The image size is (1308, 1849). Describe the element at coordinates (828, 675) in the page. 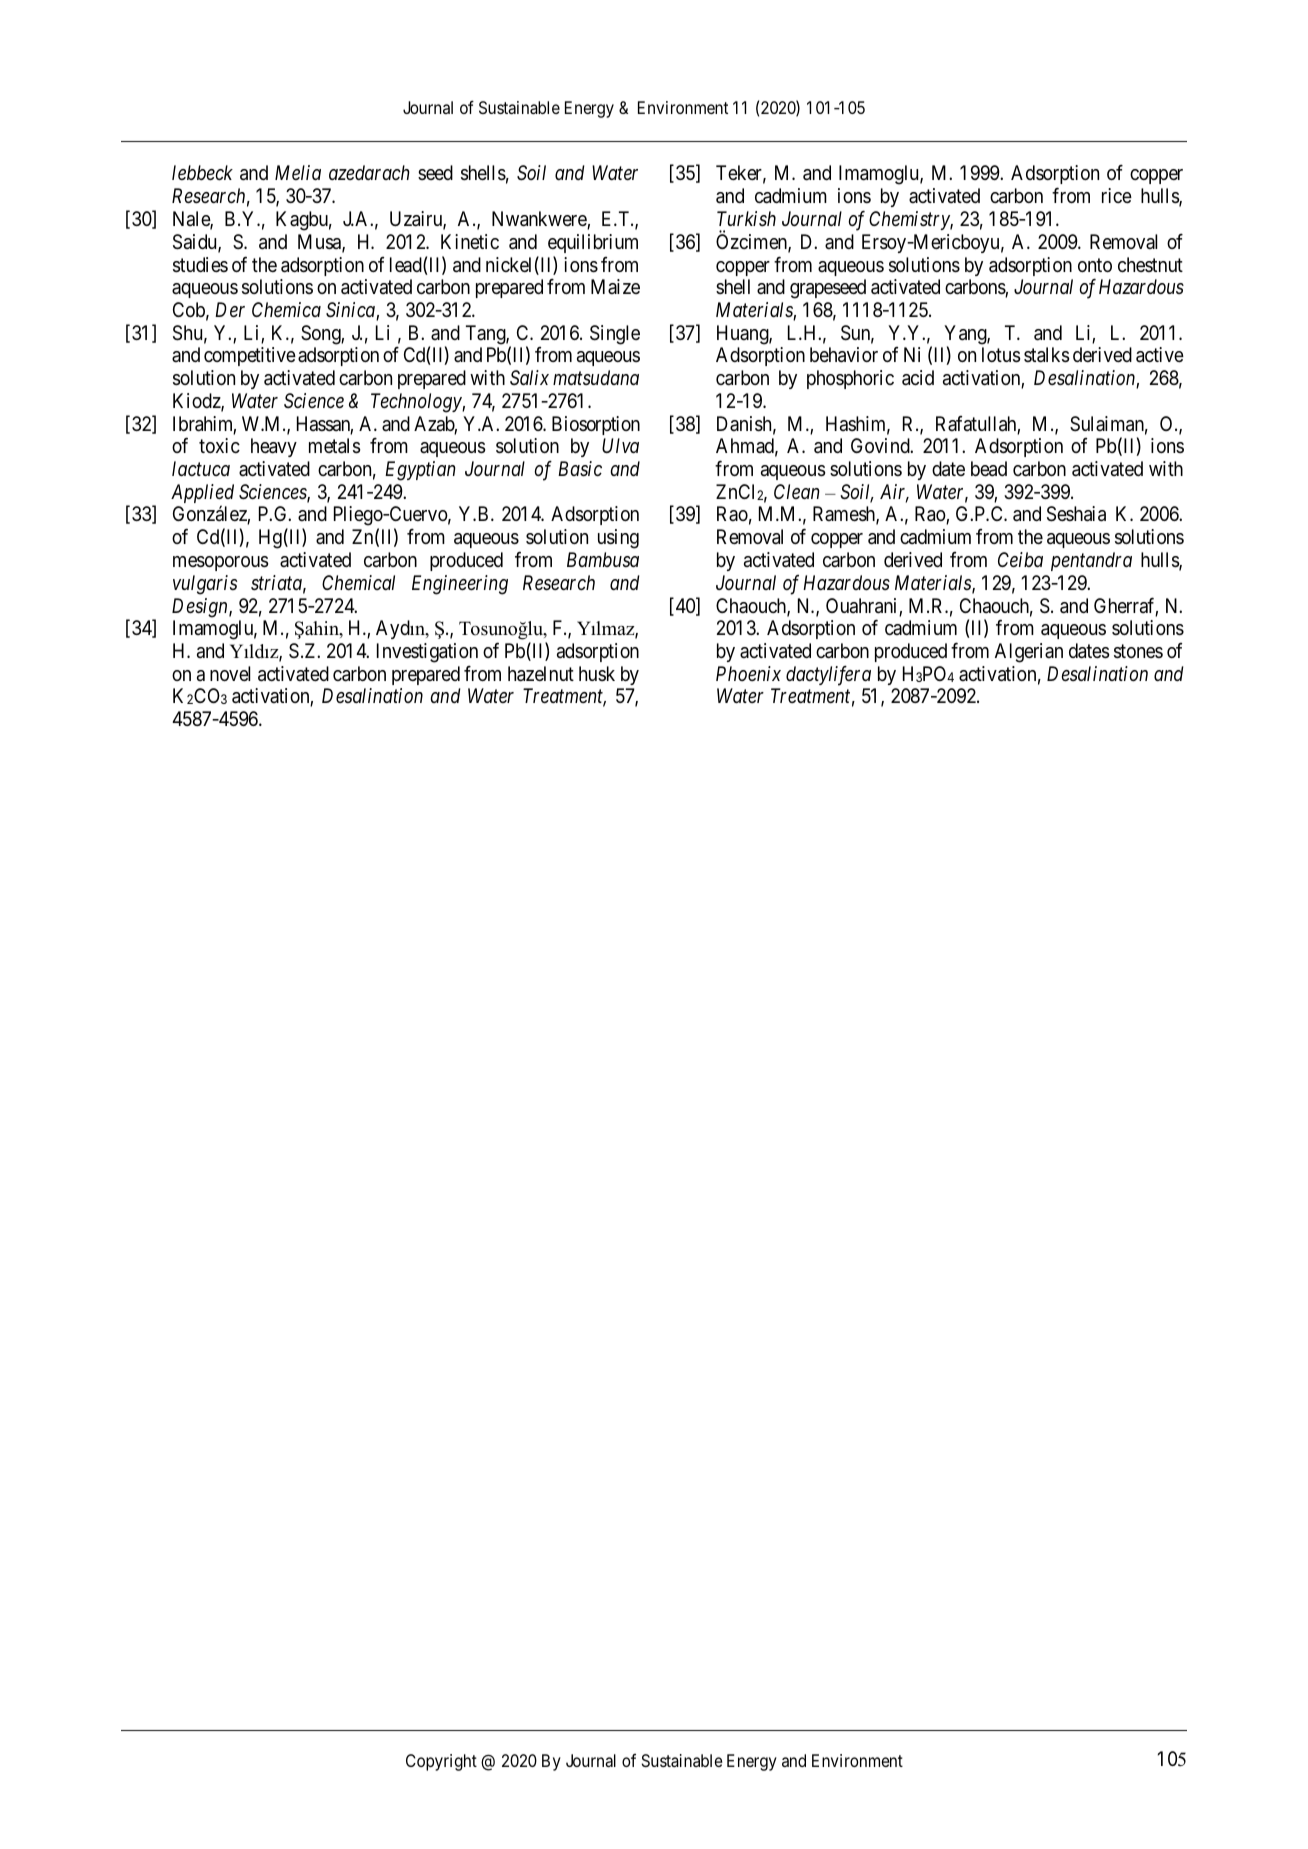

I see `dactylifera` at that location.
